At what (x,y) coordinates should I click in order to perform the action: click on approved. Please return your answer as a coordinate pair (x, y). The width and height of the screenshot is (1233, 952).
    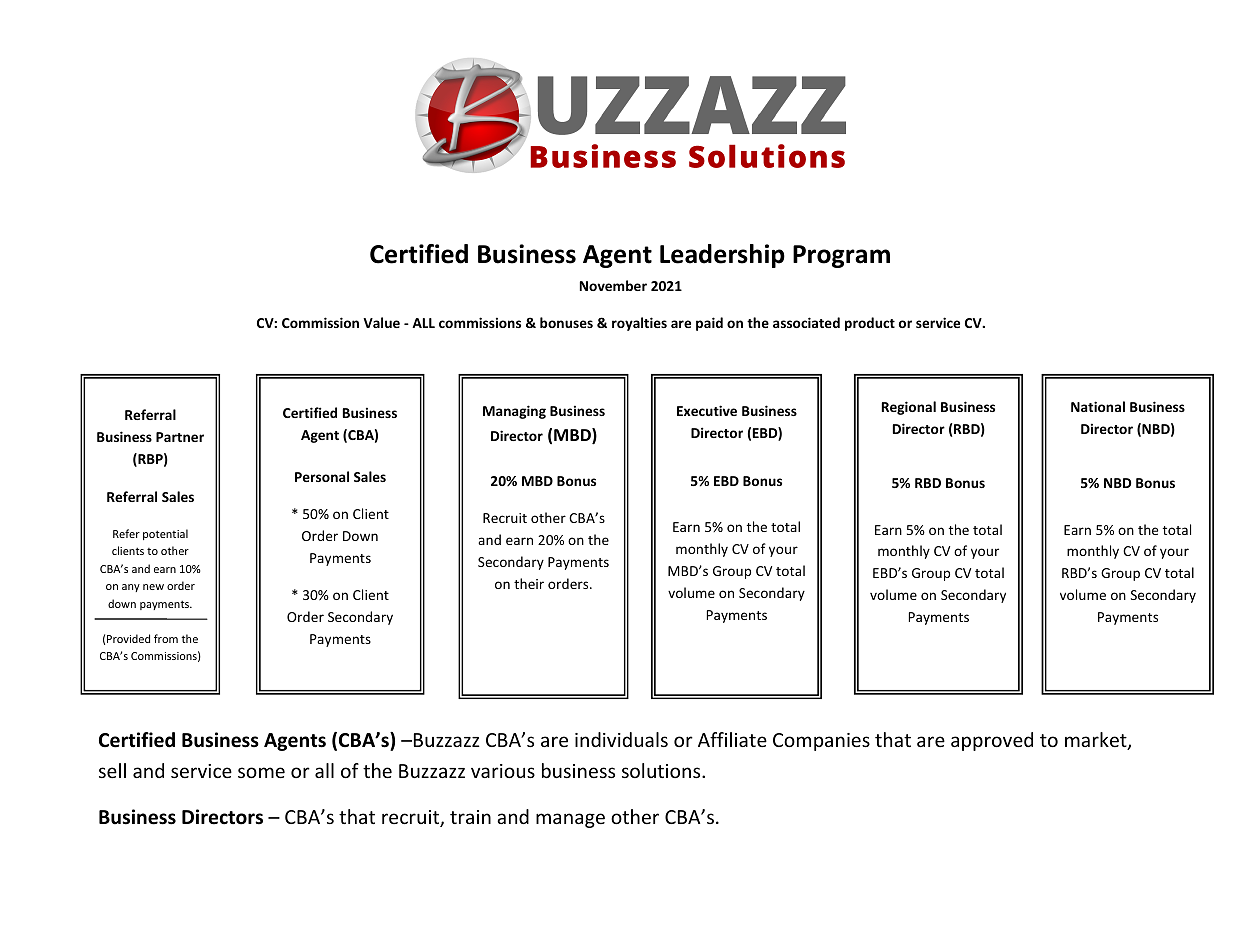
    Looking at the image, I should click on (992, 741).
